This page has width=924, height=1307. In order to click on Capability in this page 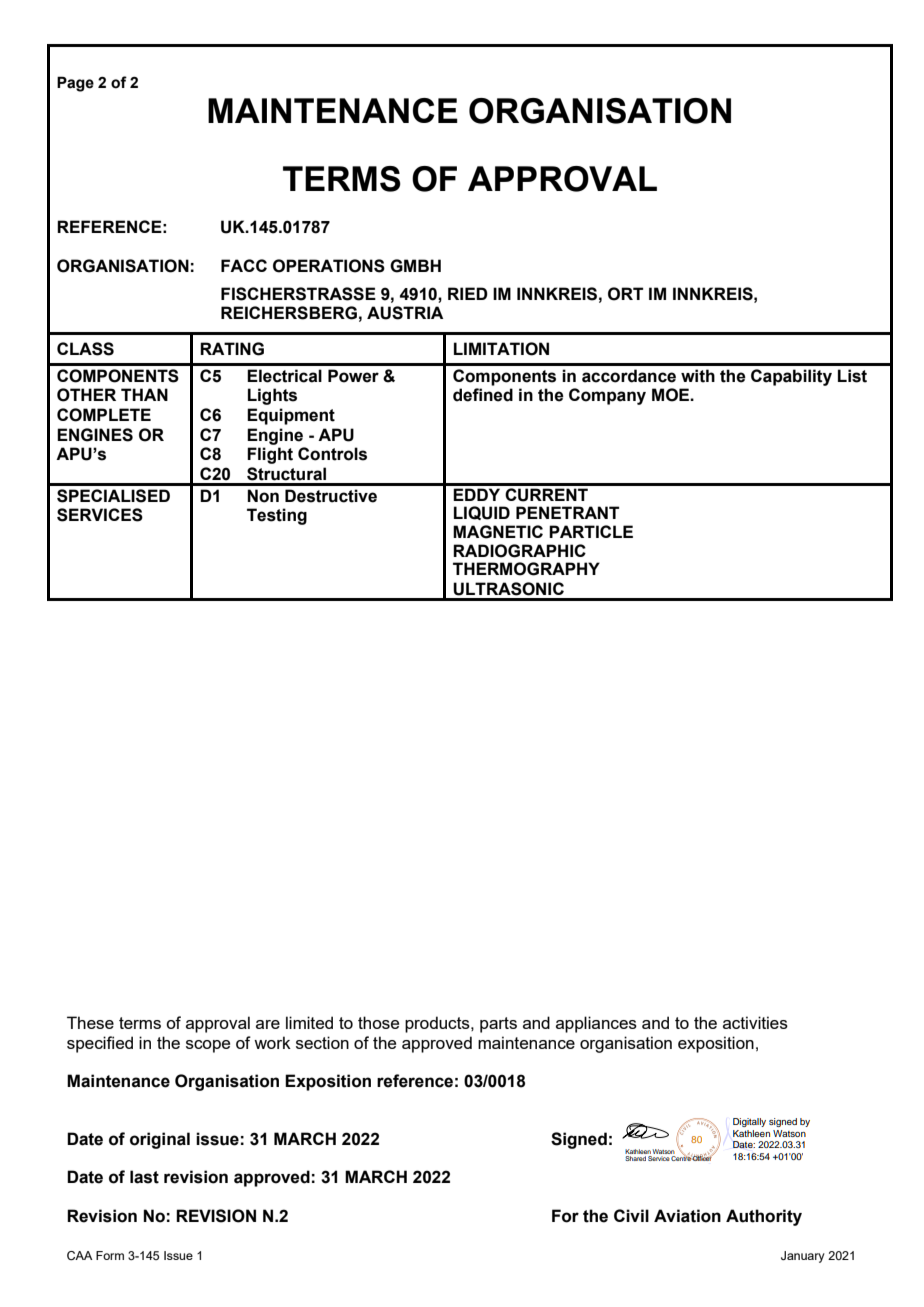, I will do `click(791, 377)`.
